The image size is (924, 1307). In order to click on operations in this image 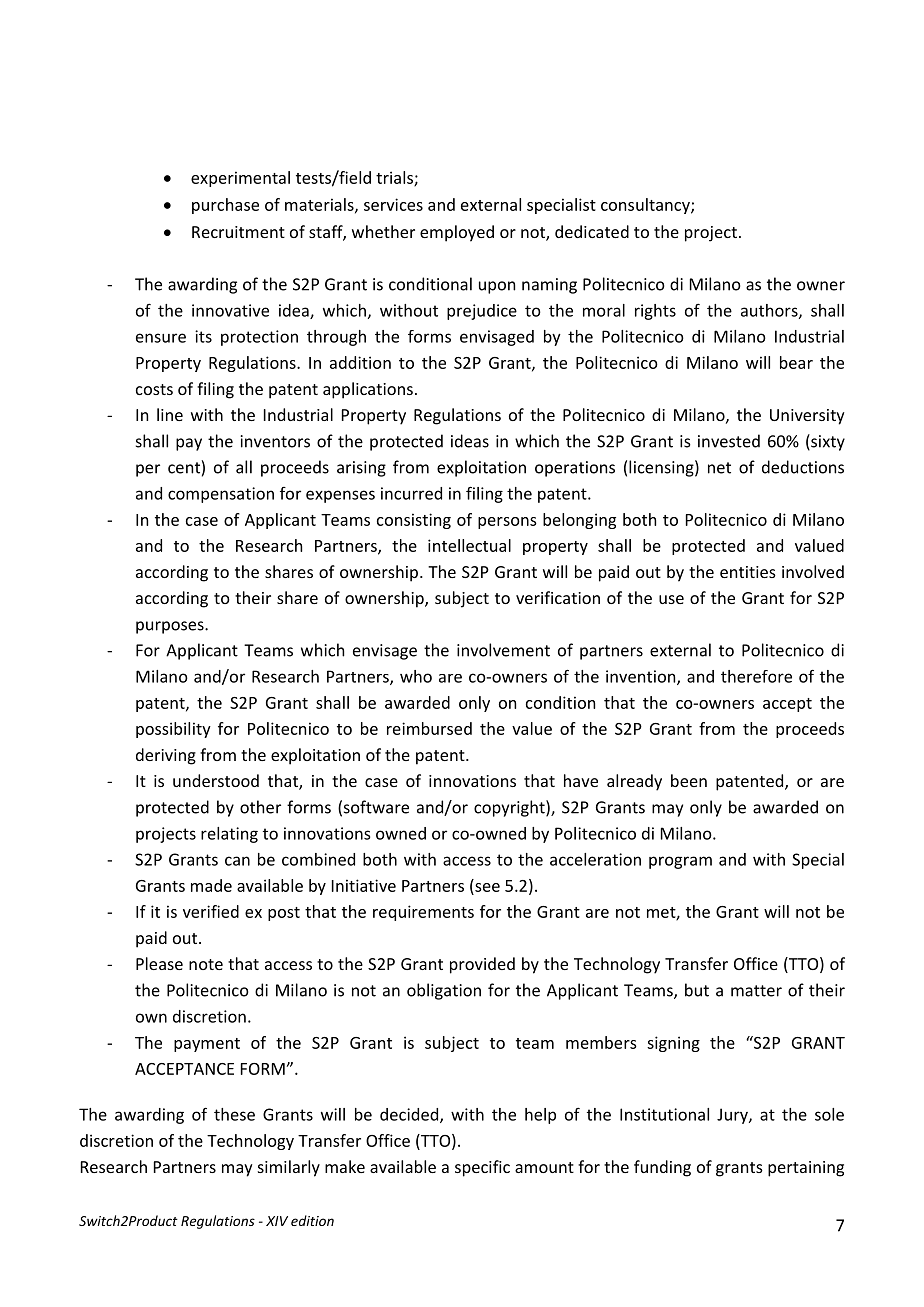, I will do `click(575, 469)`.
